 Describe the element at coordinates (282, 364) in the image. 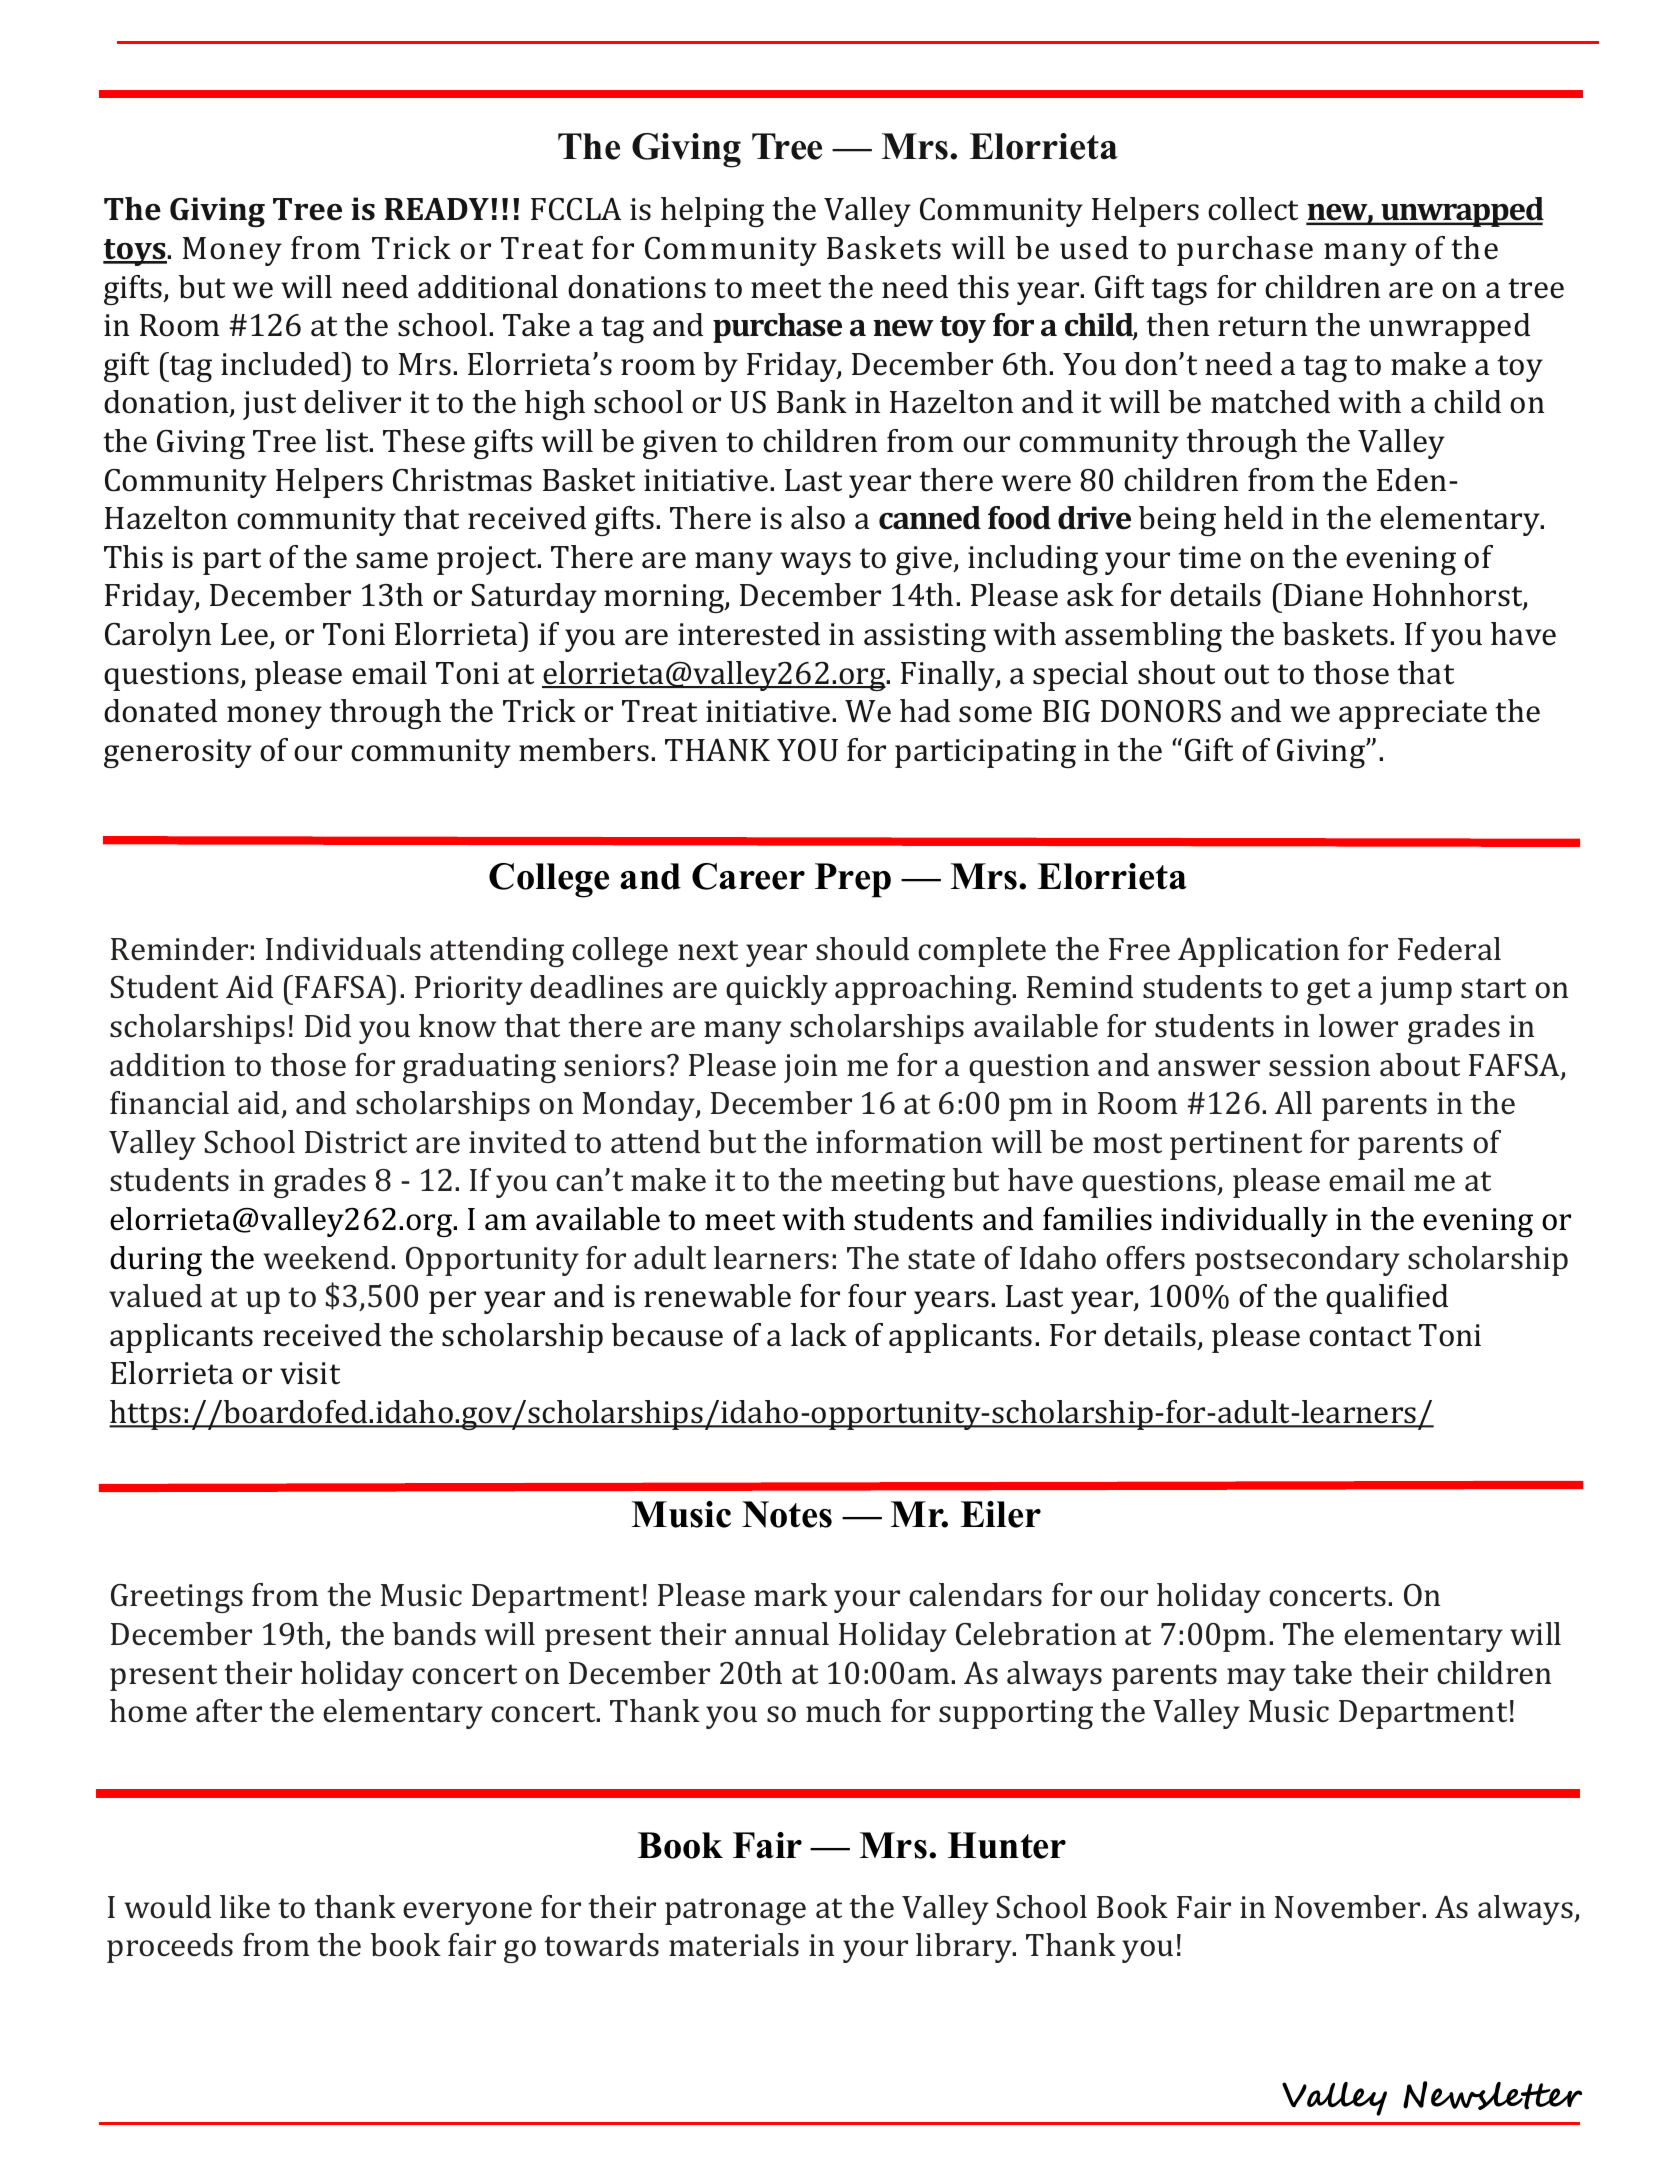

I see `included` at that location.
